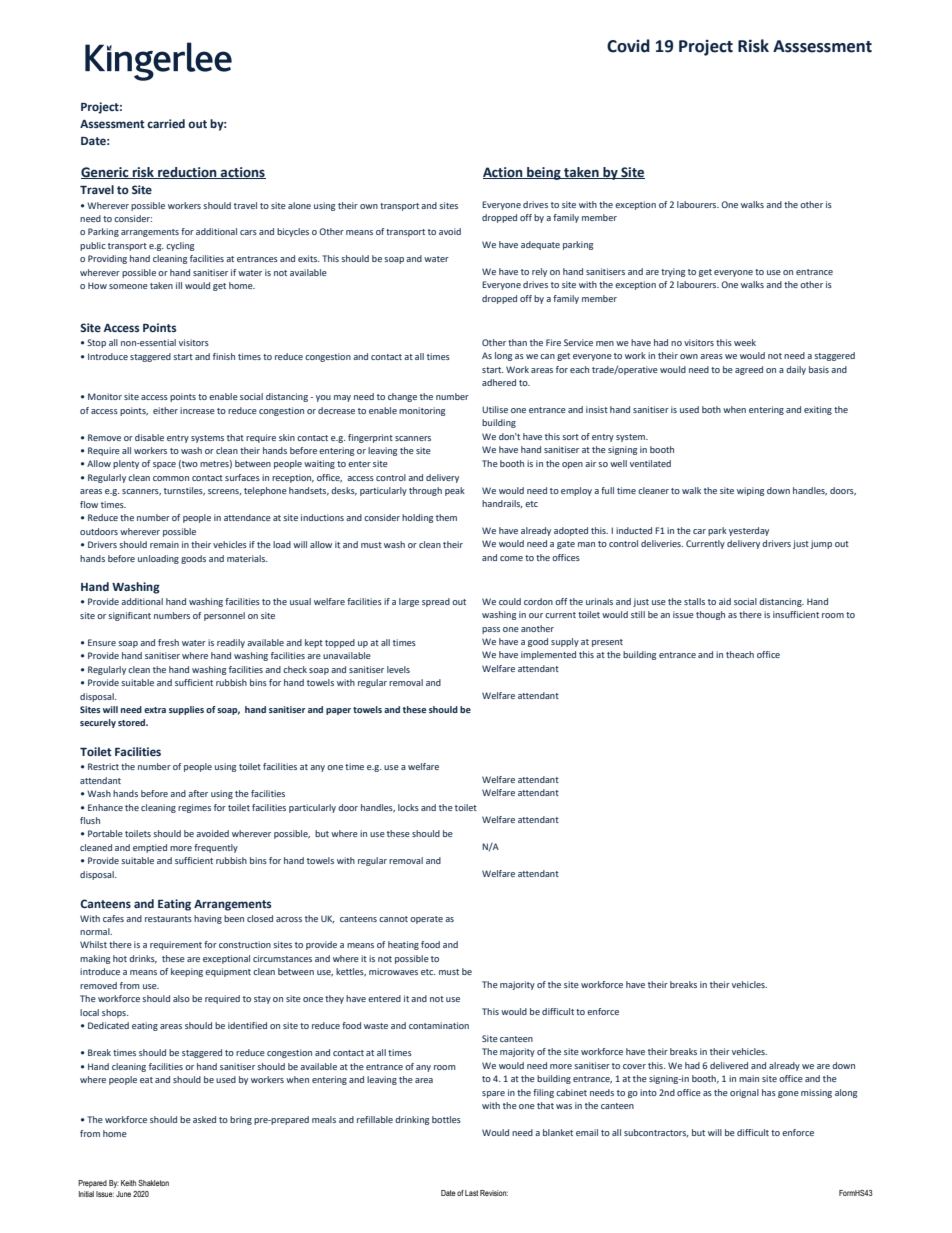  I want to click on carried, so click(166, 123).
